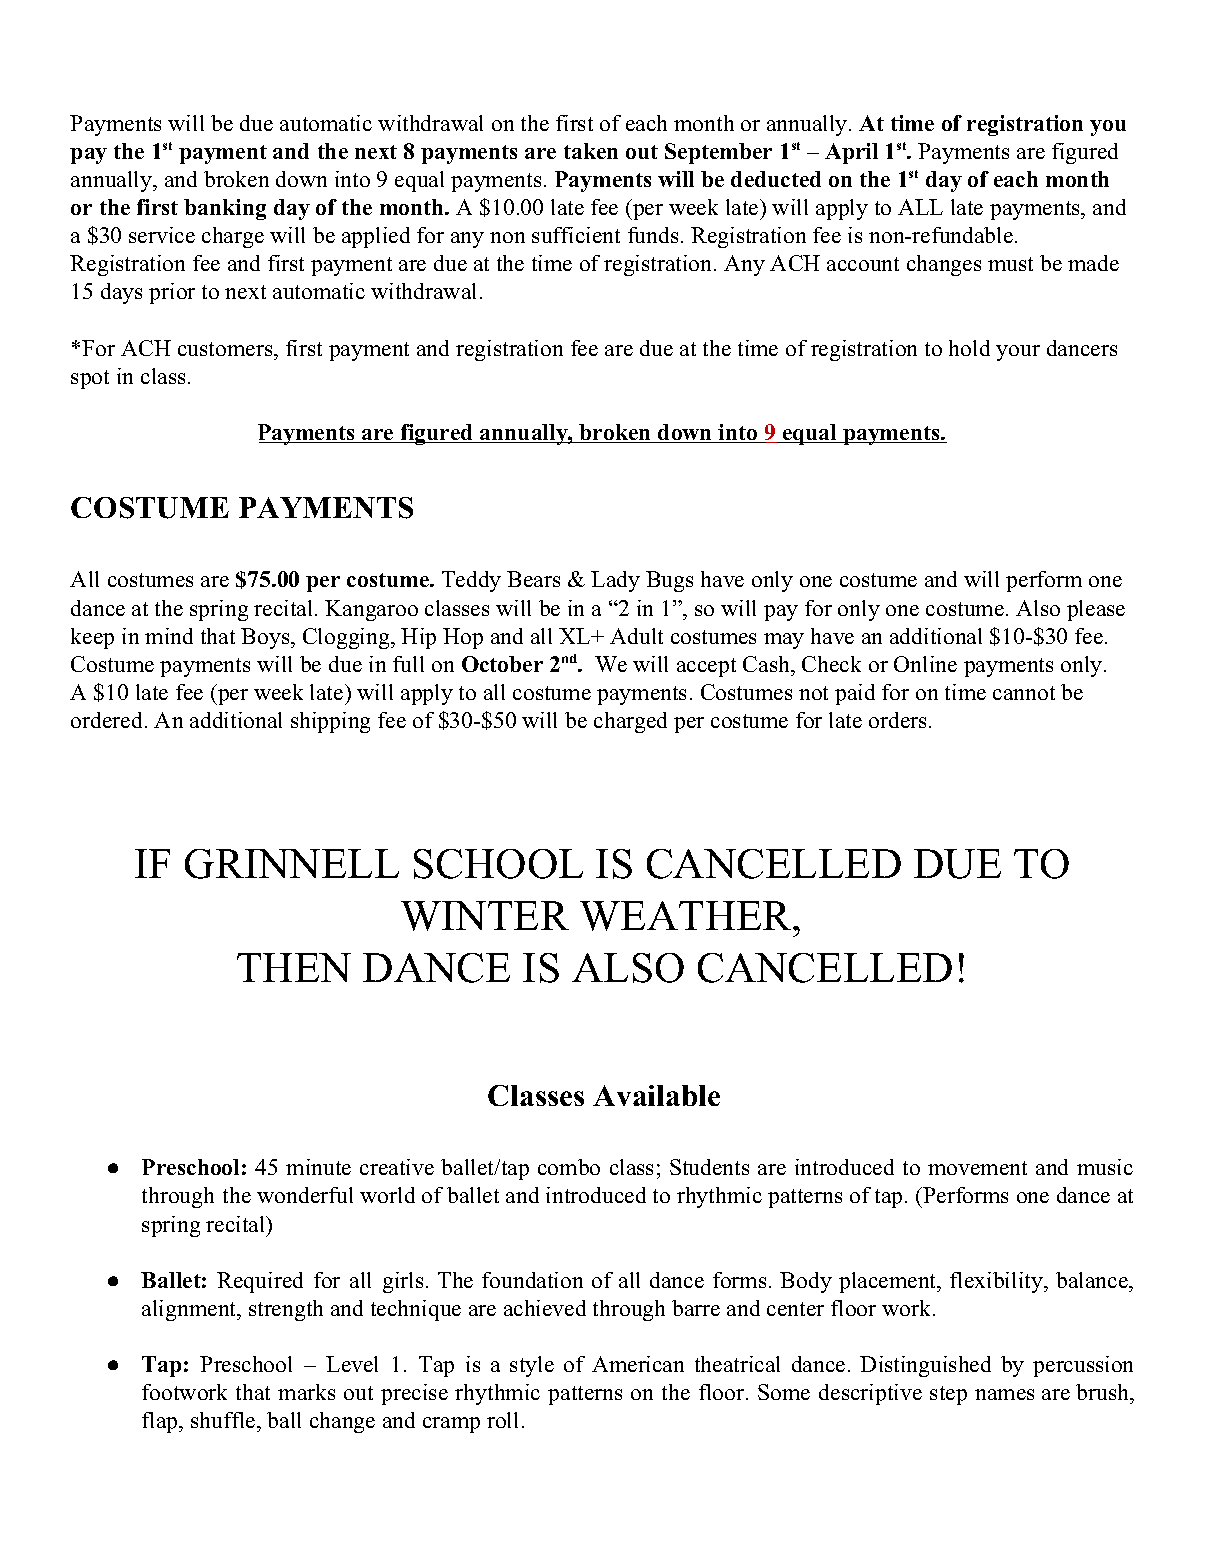 Image resolution: width=1206 pixels, height=1560 pixels. What do you see at coordinates (591, 151) in the screenshot?
I see `taken` at bounding box center [591, 151].
